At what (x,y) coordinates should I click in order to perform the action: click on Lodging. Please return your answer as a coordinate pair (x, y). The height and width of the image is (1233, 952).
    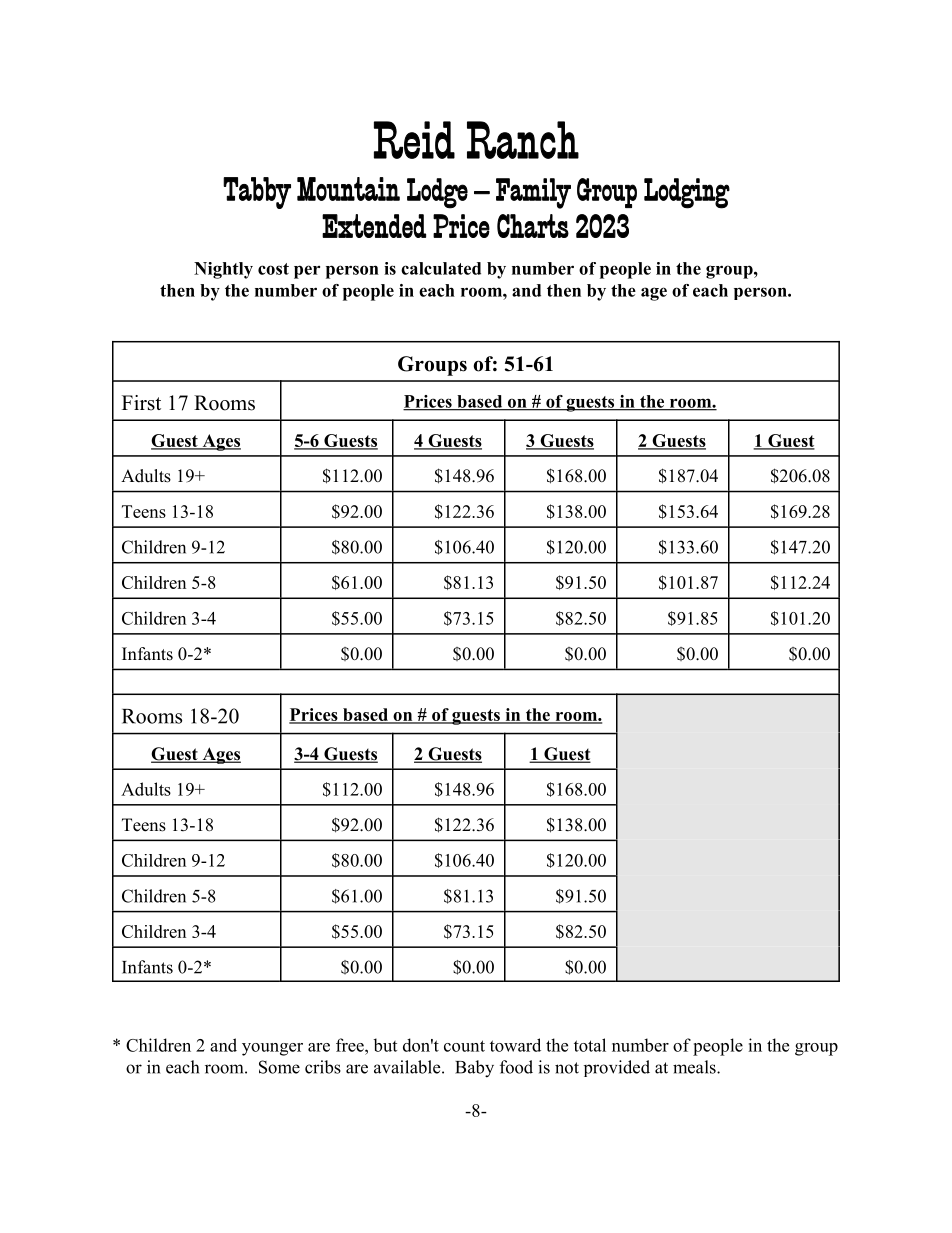
    Looking at the image, I should click on (687, 193).
